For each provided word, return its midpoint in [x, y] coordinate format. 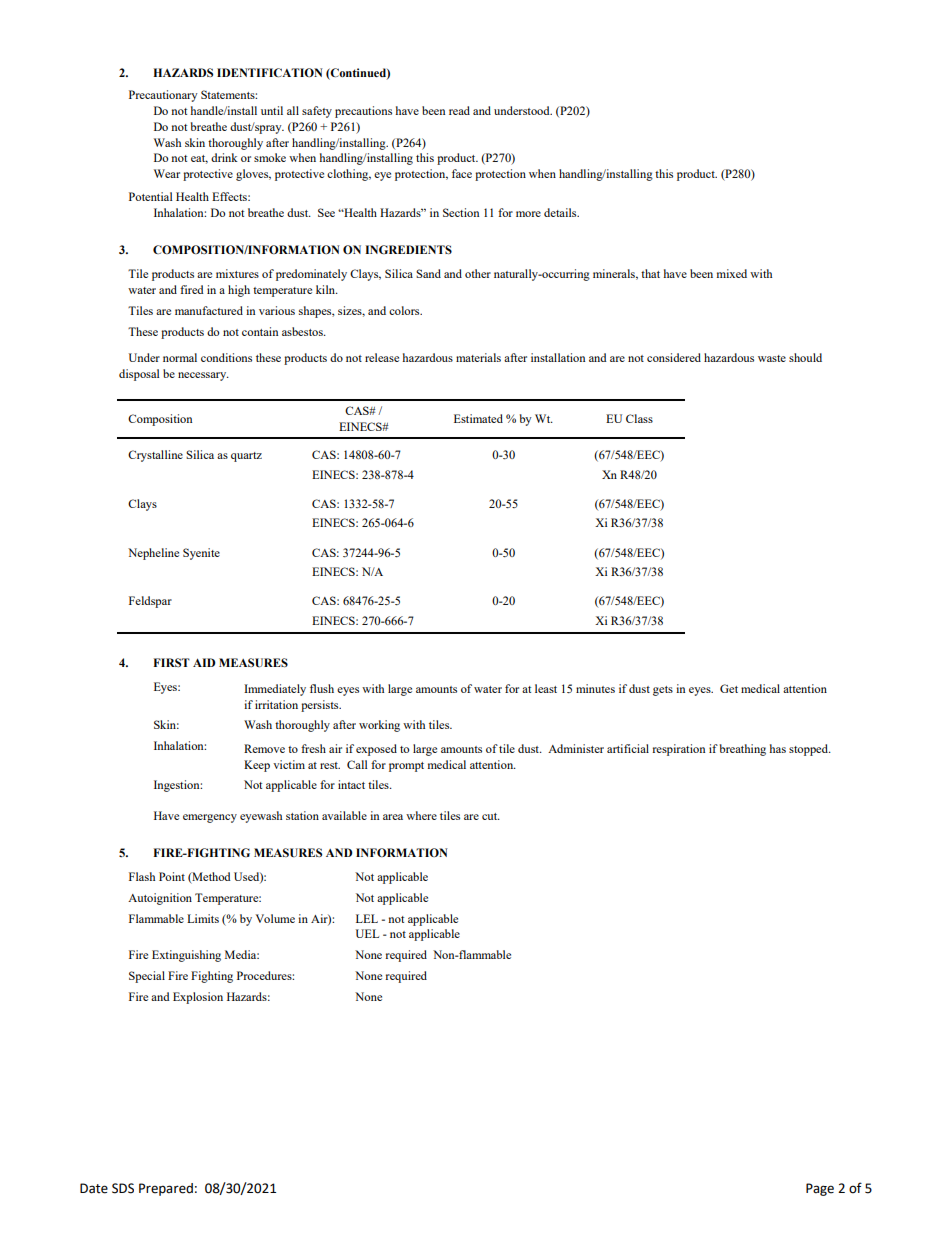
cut [491, 816]
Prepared [166, 1189]
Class [639, 418]
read [459, 110]
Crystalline [155, 456]
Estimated [478, 418]
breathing [743, 750]
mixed [732, 273]
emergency [210, 818]
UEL [367, 933]
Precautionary [163, 96]
